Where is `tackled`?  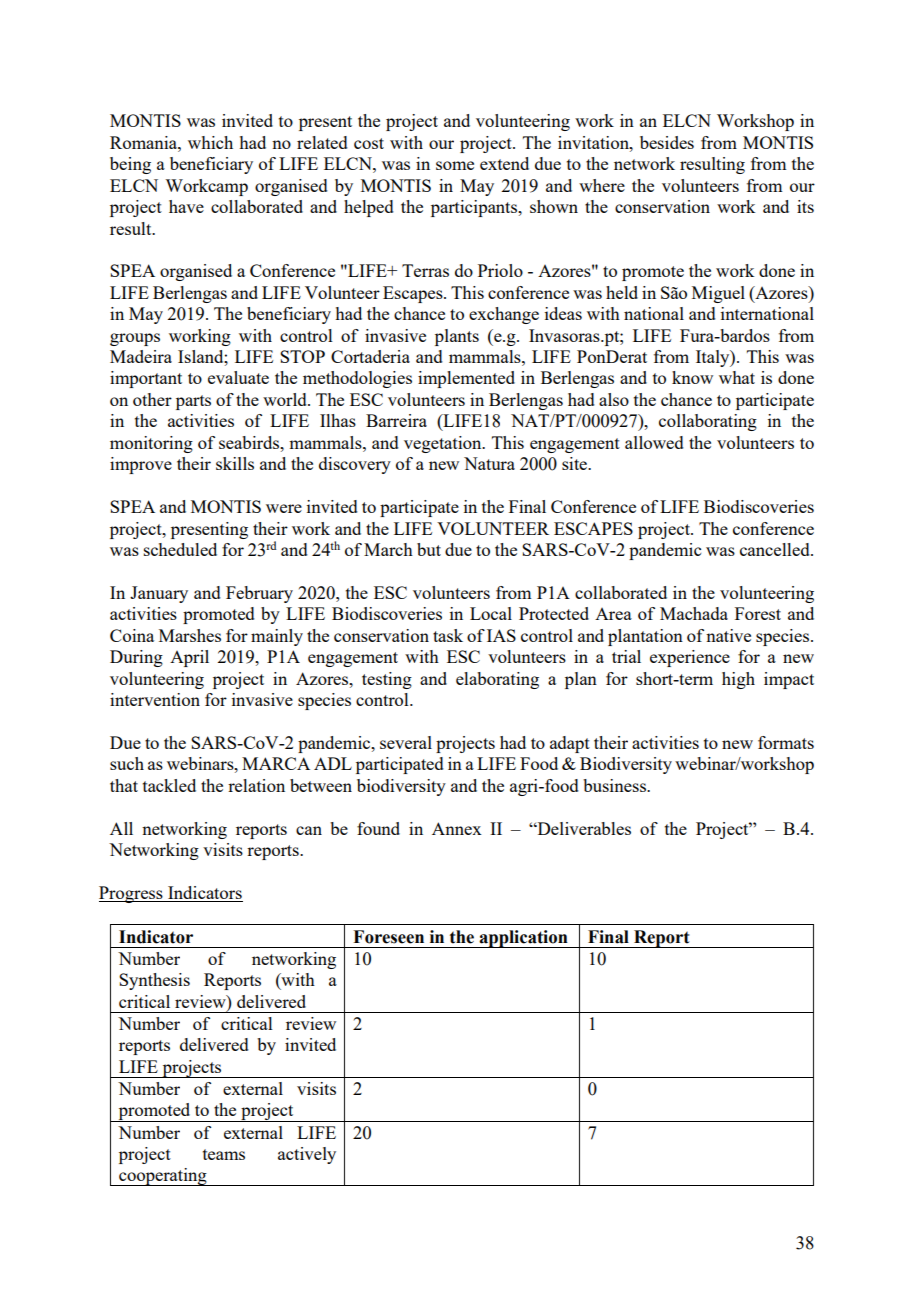
tackled is located at coordinates (169, 785).
